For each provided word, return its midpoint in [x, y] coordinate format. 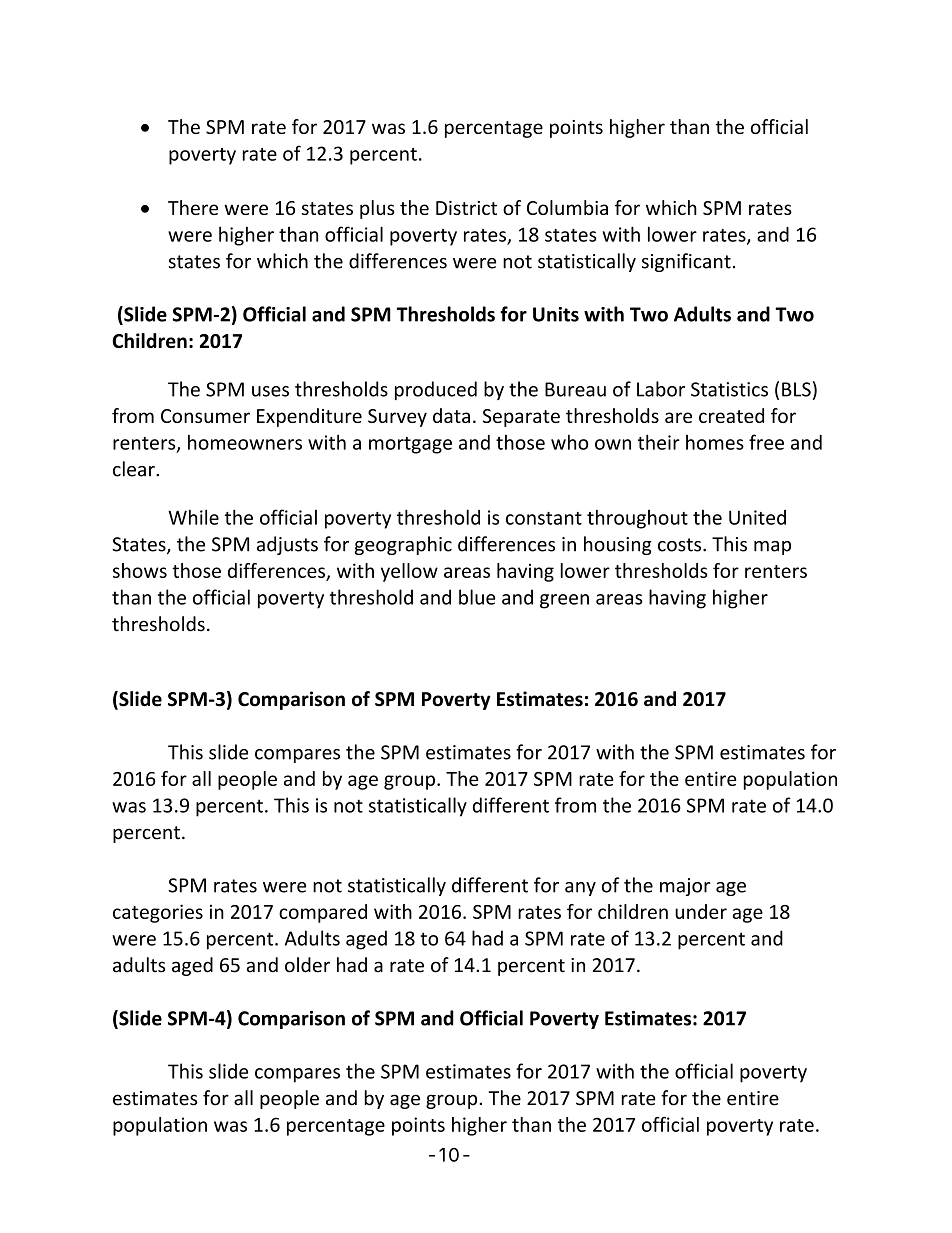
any [580, 889]
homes [715, 442]
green [564, 601]
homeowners [245, 442]
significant [686, 262]
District [466, 208]
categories [158, 913]
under [701, 911]
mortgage [410, 445]
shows [140, 570]
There [193, 207]
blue [477, 597]
